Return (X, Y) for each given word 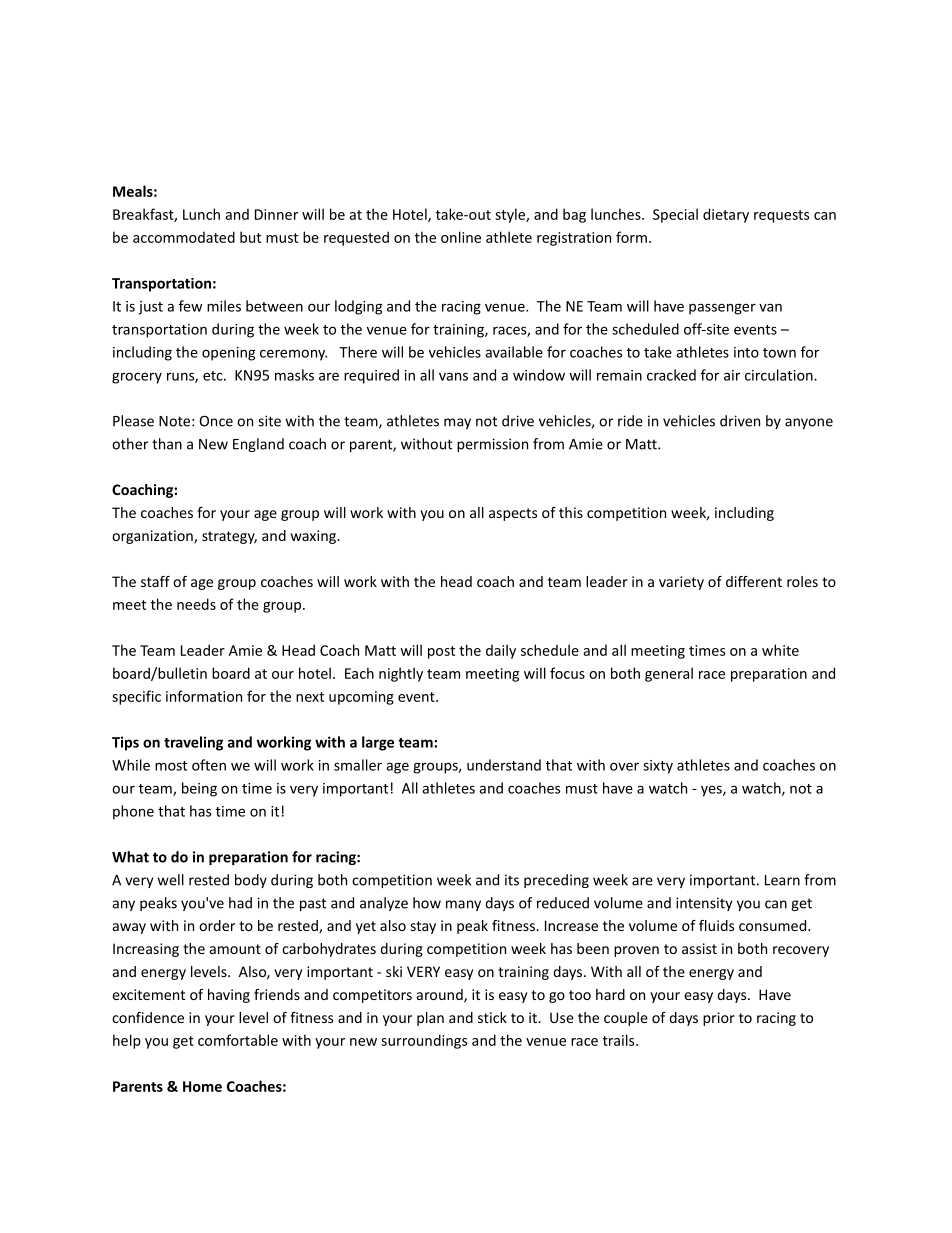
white (780, 650)
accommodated (184, 237)
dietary (726, 215)
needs (196, 604)
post (441, 652)
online (461, 237)
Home (202, 1086)
